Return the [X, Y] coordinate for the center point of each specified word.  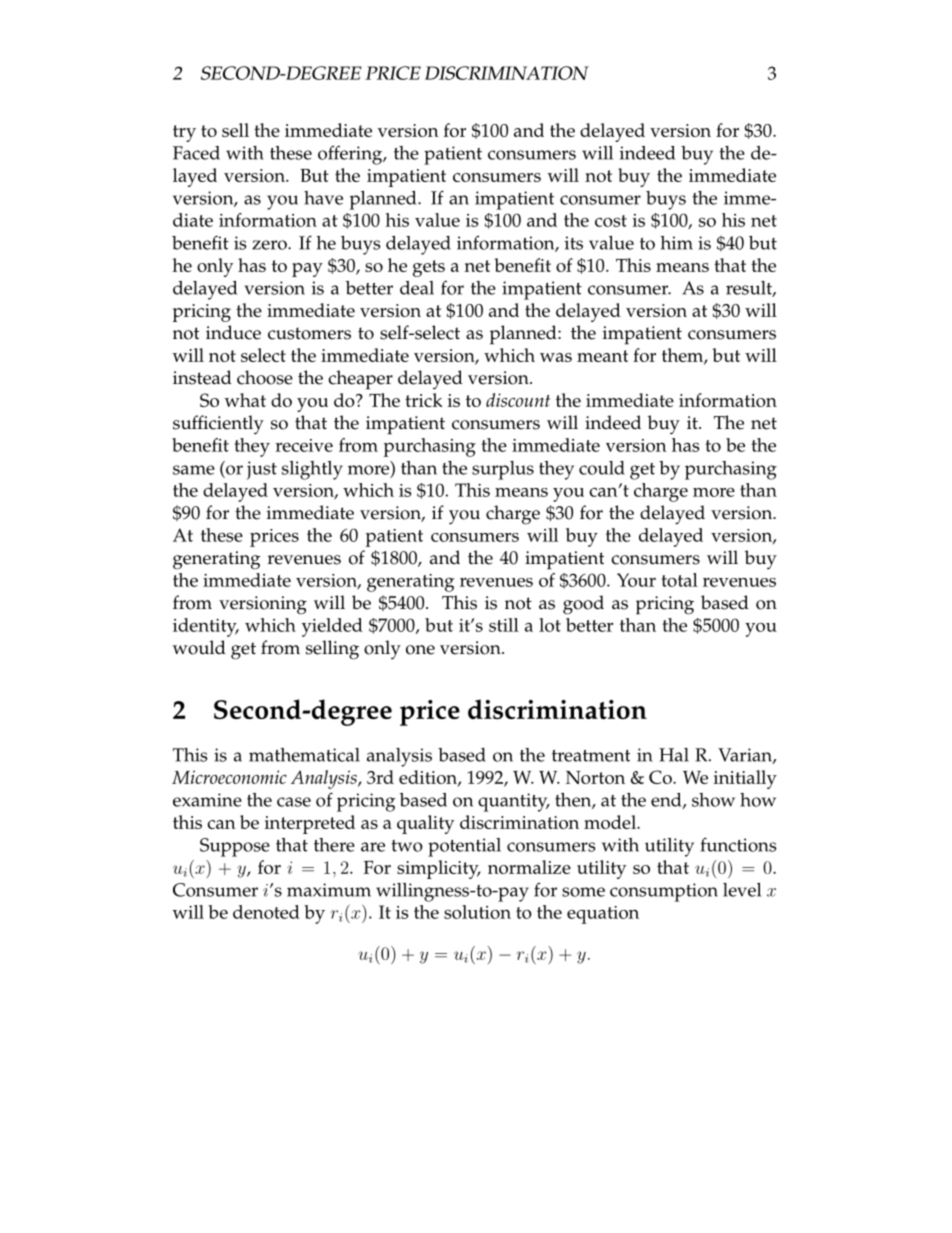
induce [233, 332]
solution [477, 912]
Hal [674, 755]
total [679, 580]
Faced [196, 153]
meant [602, 356]
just [262, 470]
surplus [503, 470]
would [199, 647]
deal [417, 288]
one [420, 650]
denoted [266, 912]
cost [611, 221]
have [323, 198]
